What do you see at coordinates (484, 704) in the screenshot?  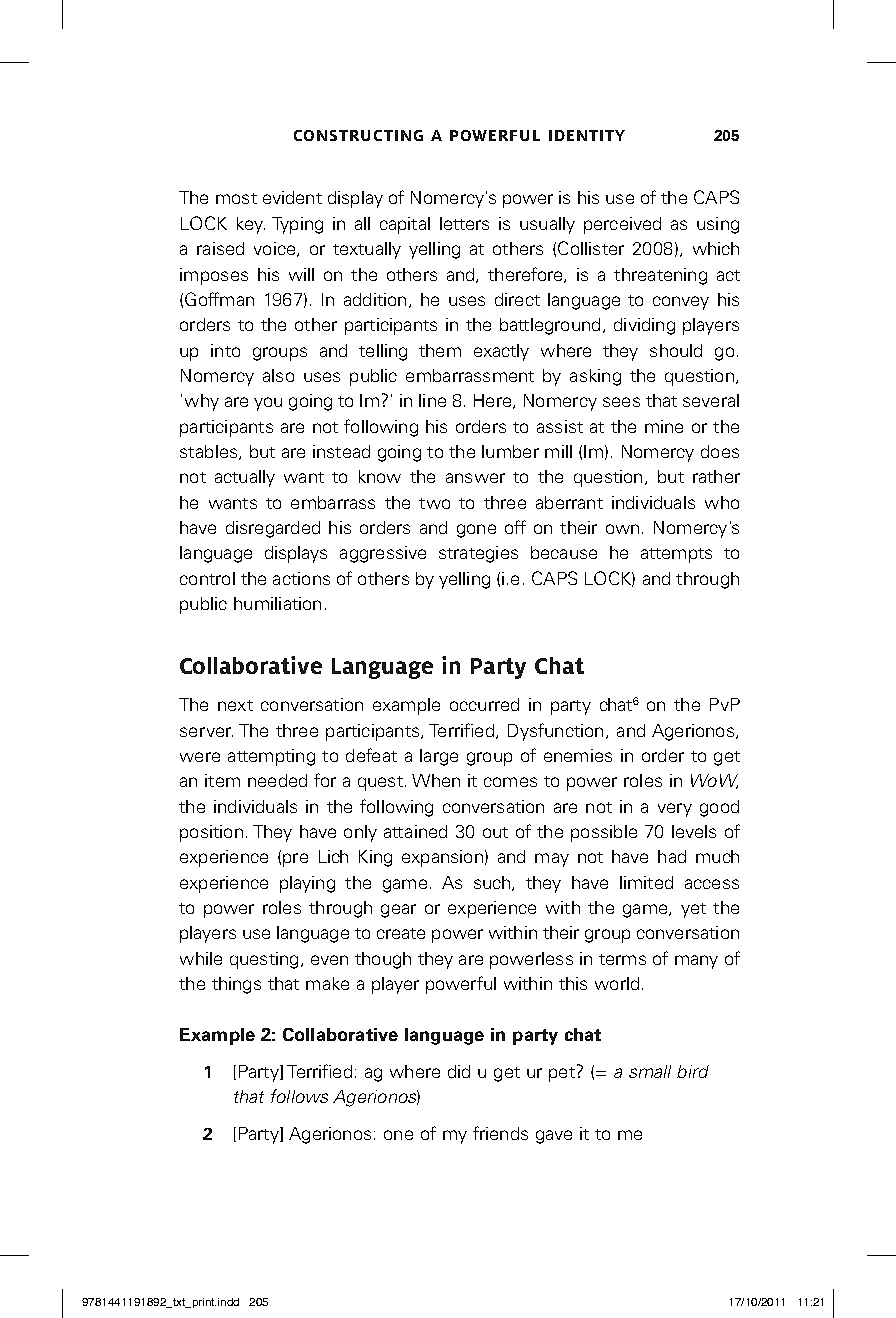 I see `occurred` at bounding box center [484, 704].
